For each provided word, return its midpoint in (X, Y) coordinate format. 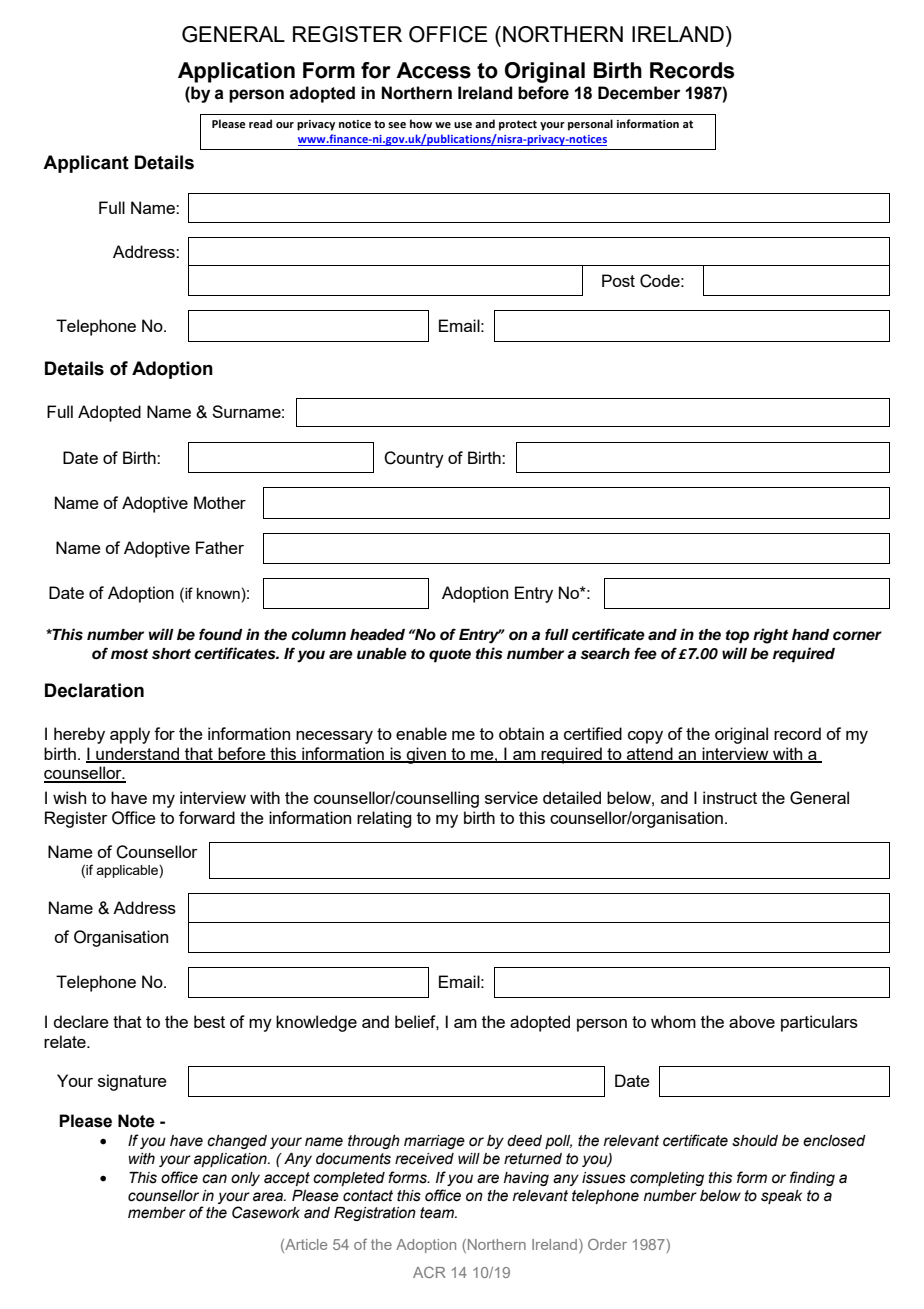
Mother (220, 502)
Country (414, 459)
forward (207, 817)
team (438, 1213)
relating (384, 819)
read (260, 123)
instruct (730, 797)
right (770, 636)
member (157, 1213)
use (463, 125)
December (639, 93)
